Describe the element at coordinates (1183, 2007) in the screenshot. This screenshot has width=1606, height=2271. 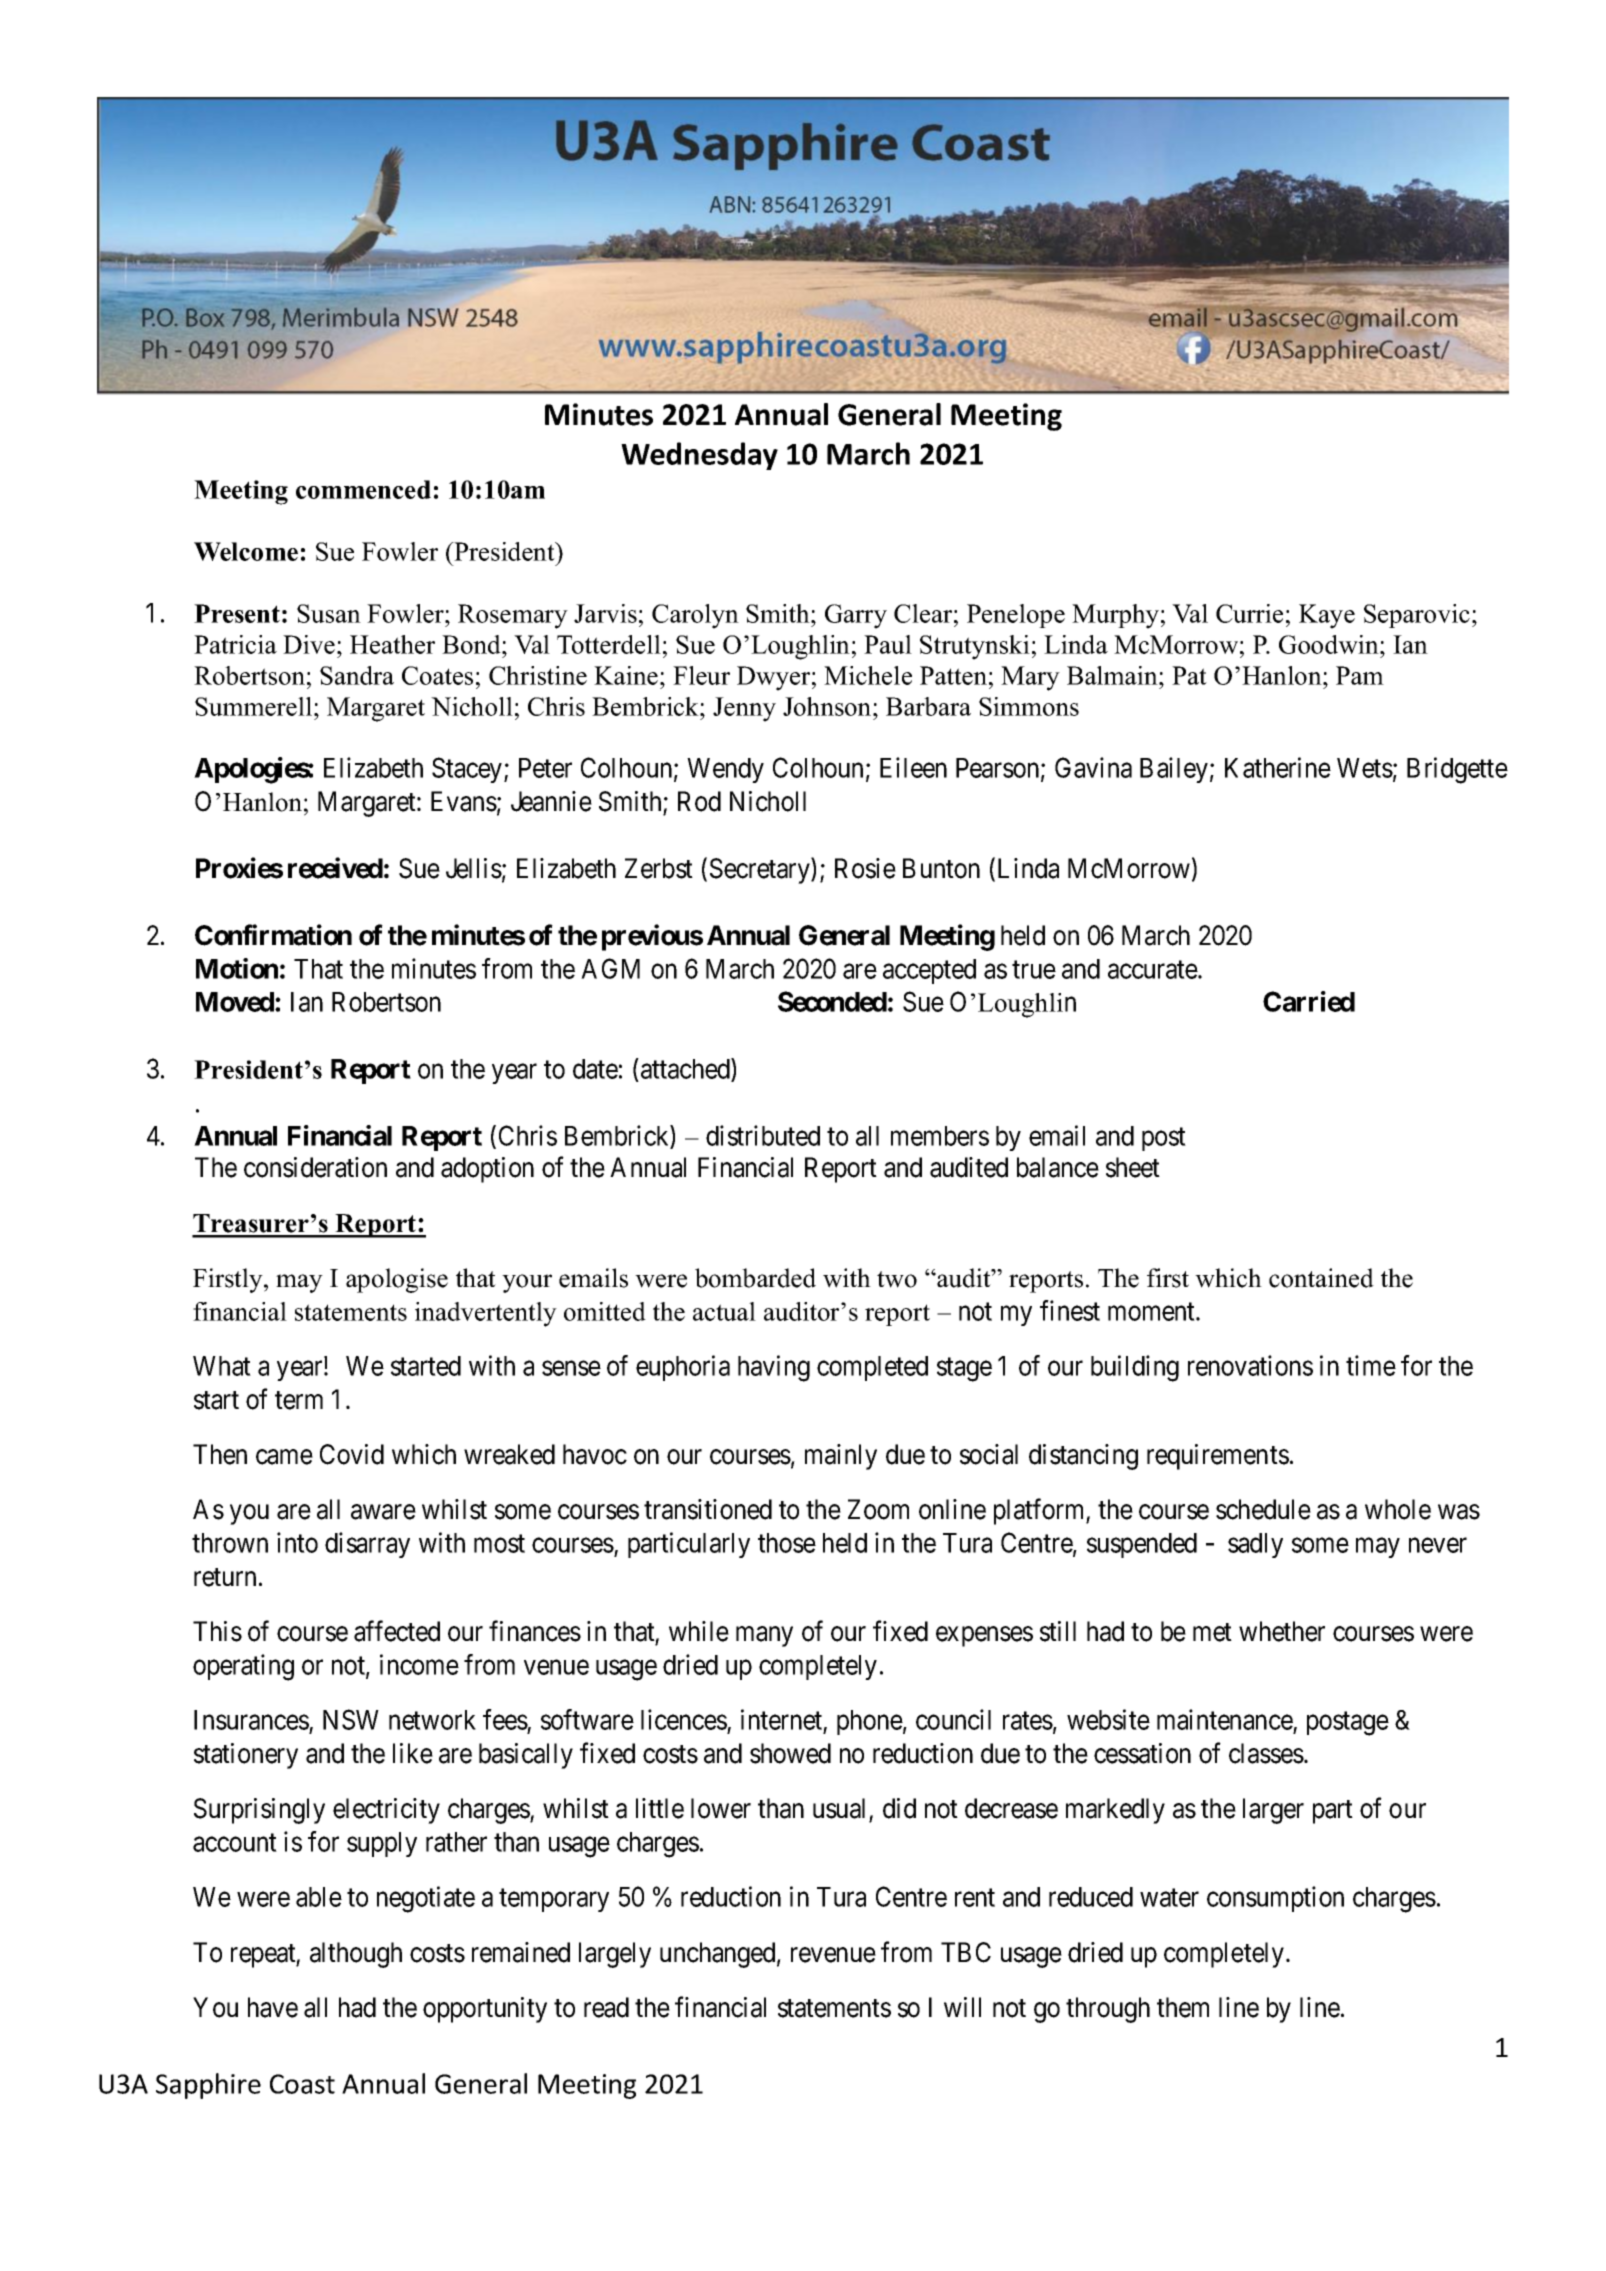
I see `them` at that location.
